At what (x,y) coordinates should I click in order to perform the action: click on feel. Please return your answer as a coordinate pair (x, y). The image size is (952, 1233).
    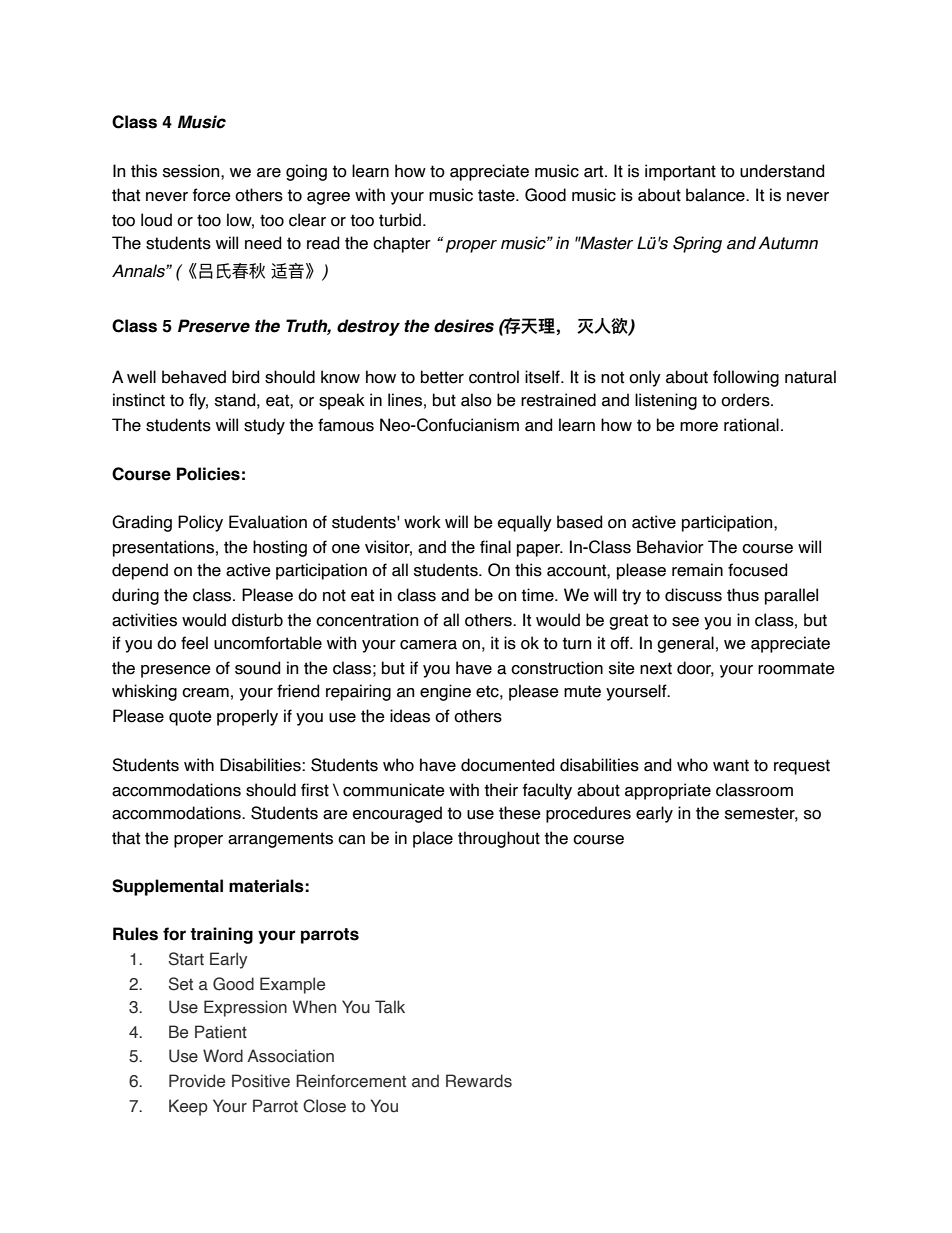
    Looking at the image, I should click on (194, 643).
